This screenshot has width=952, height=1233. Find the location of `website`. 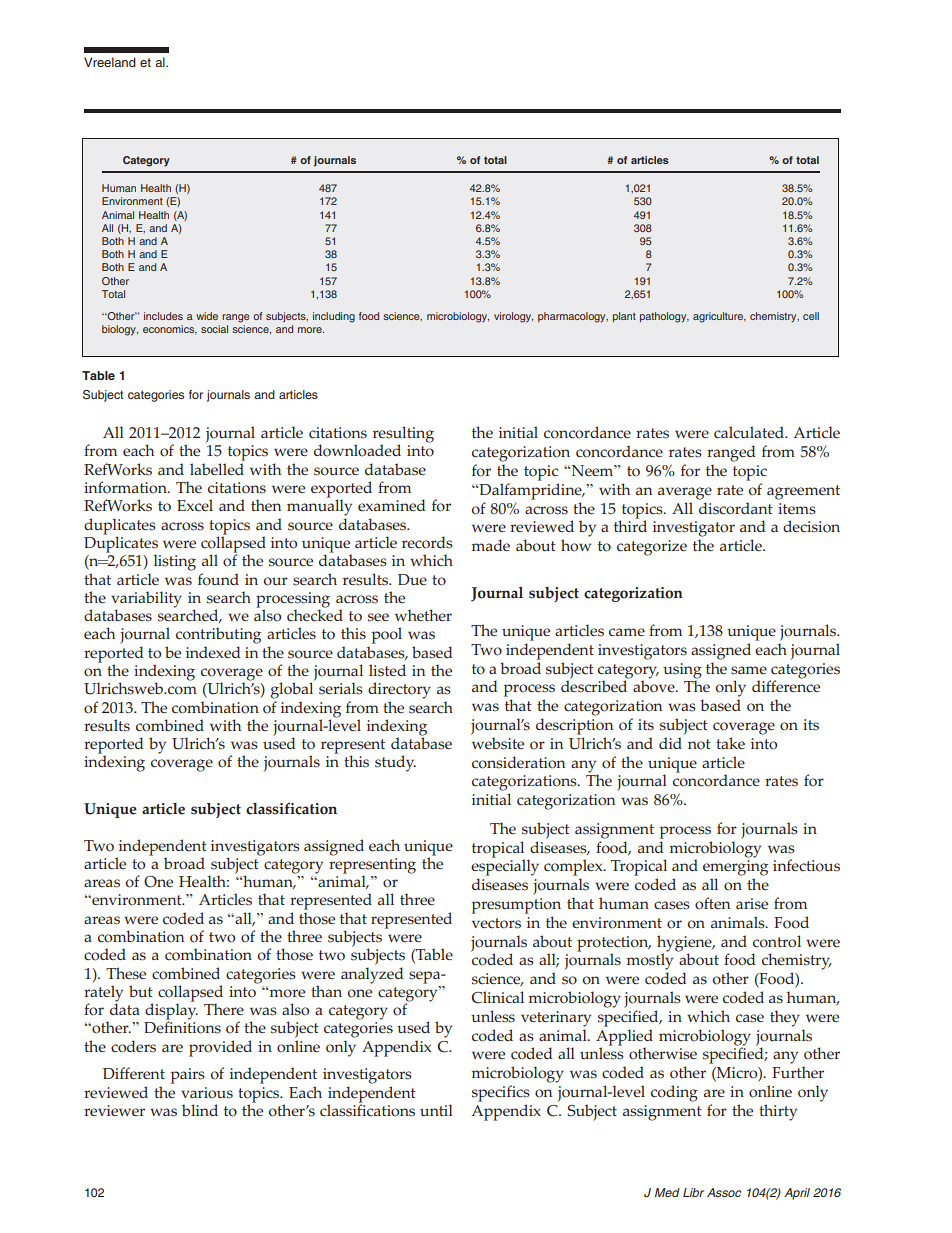

website is located at coordinates (498, 743).
